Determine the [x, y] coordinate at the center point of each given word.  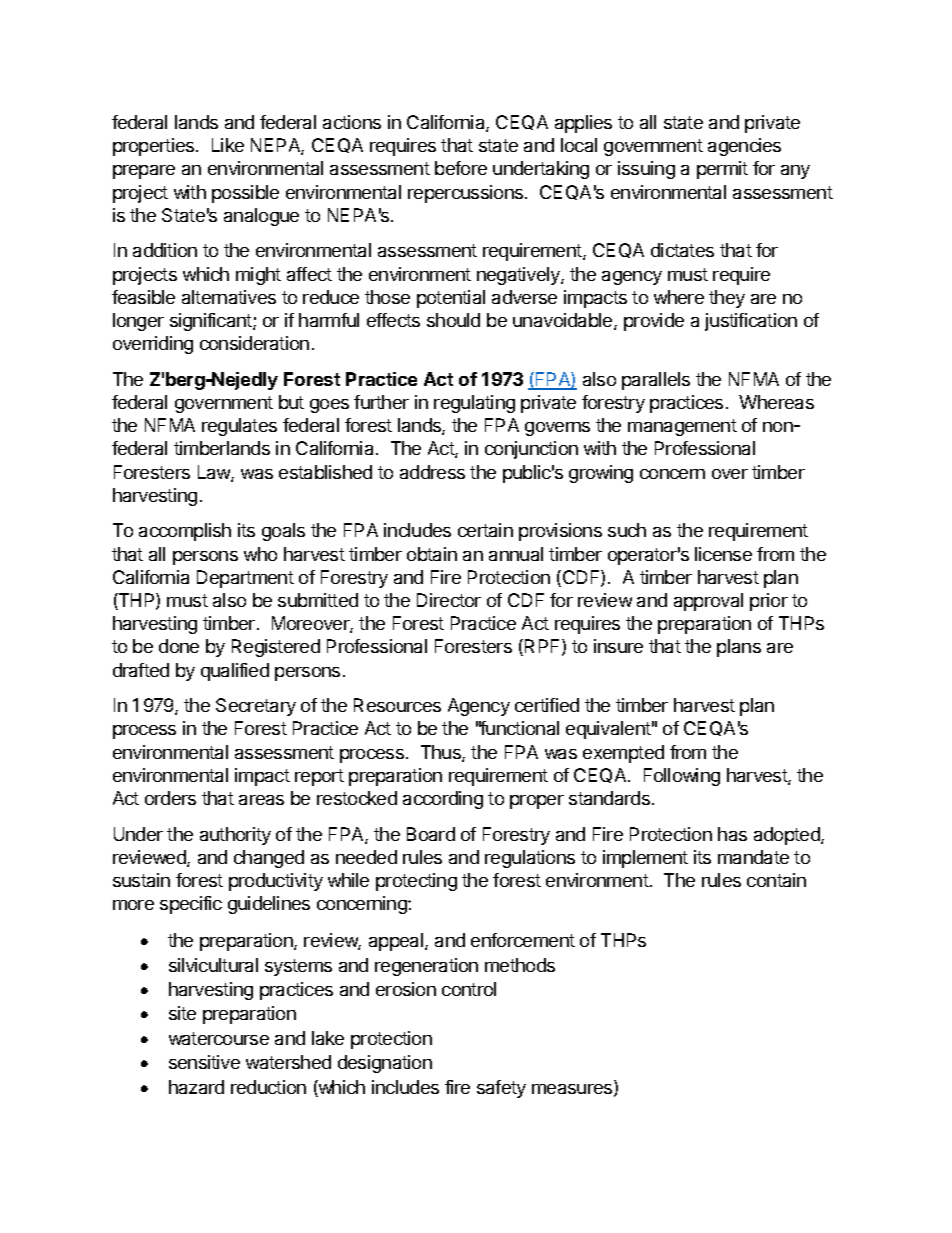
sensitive [204, 1062]
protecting [416, 882]
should [453, 320]
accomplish [185, 532]
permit [722, 170]
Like [228, 145]
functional [519, 728]
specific [191, 905]
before [461, 168]
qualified [235, 672]
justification [751, 322]
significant [212, 322]
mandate [753, 857]
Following [682, 777]
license [723, 554]
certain [485, 530]
